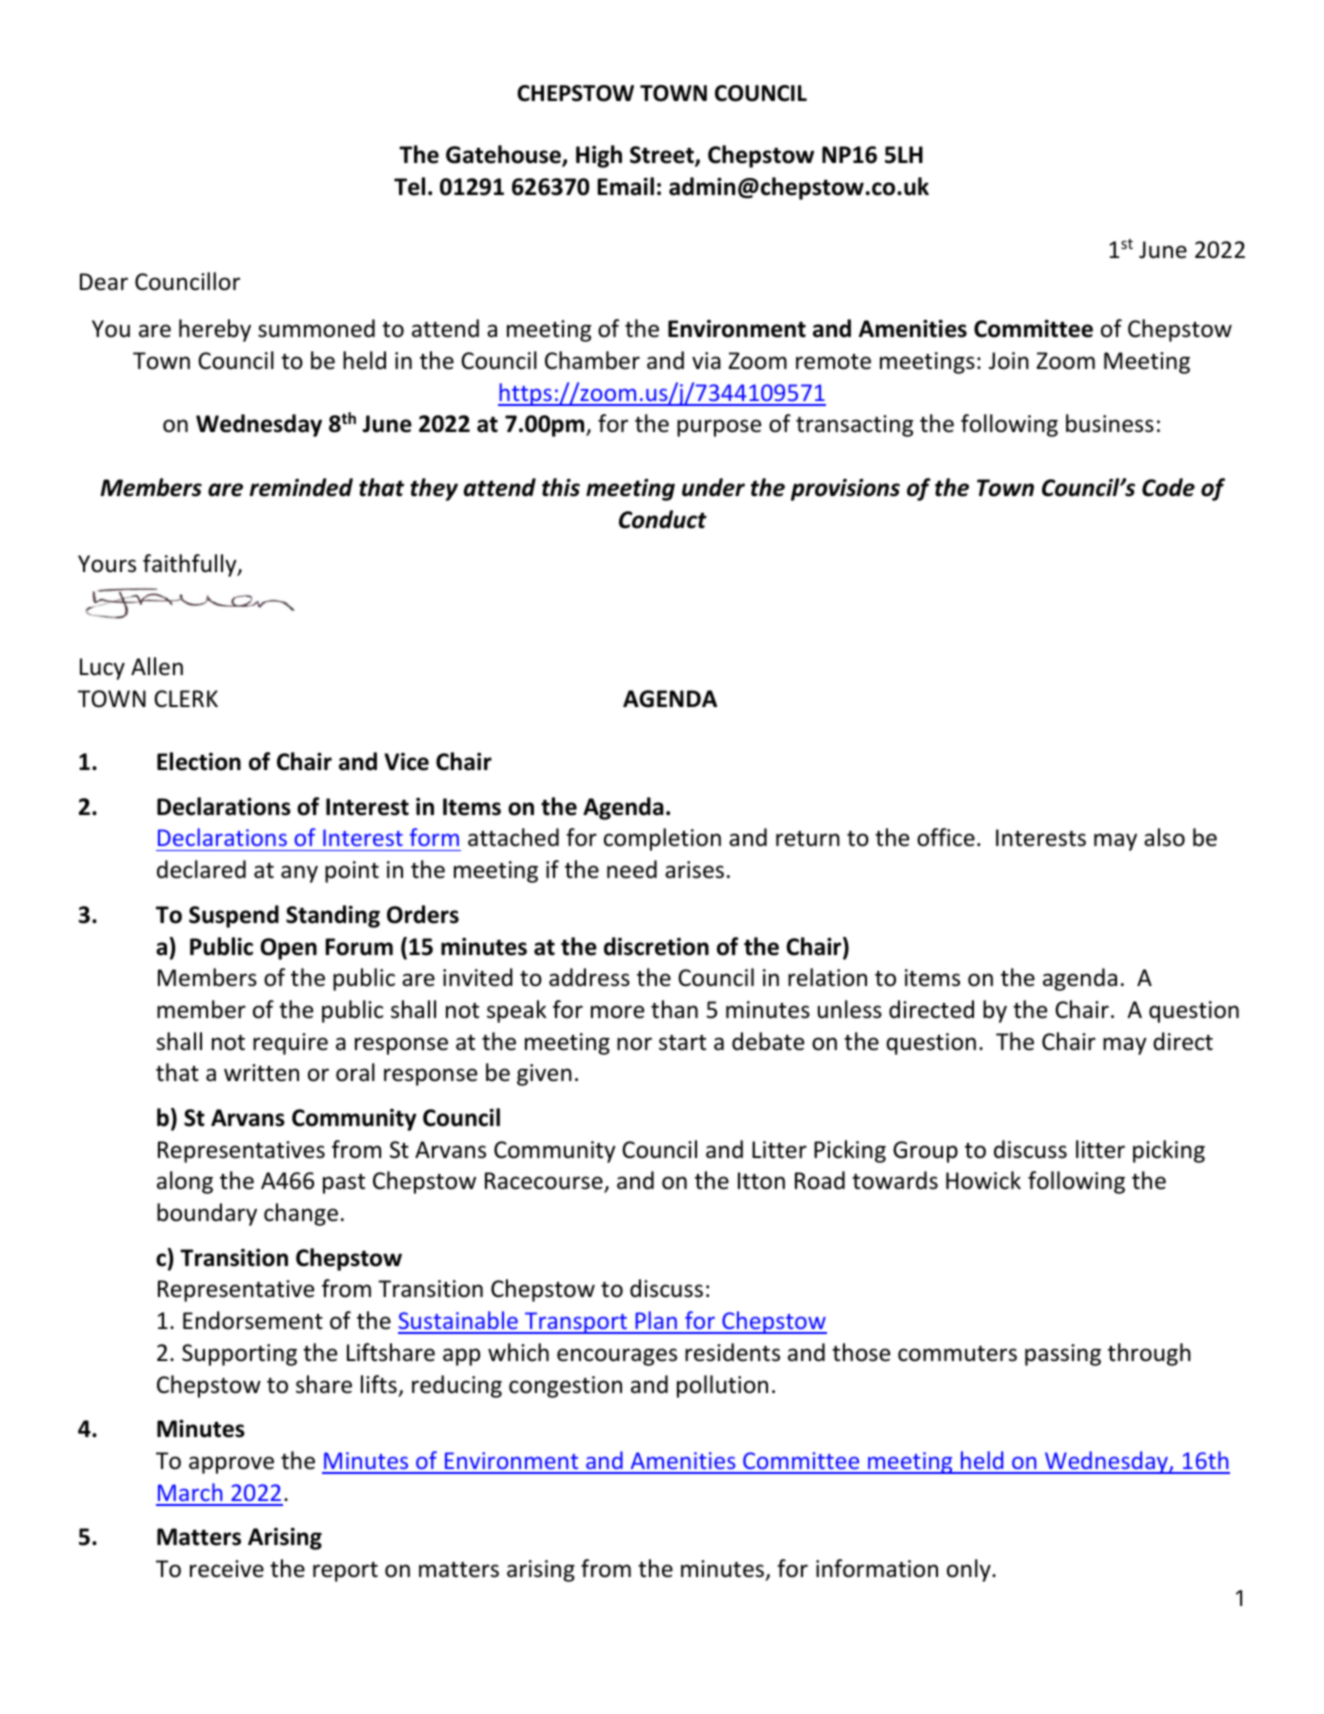 Image resolution: width=1324 pixels, height=1714 pixels. What do you see at coordinates (227, 1569) in the document?
I see `receive` at bounding box center [227, 1569].
